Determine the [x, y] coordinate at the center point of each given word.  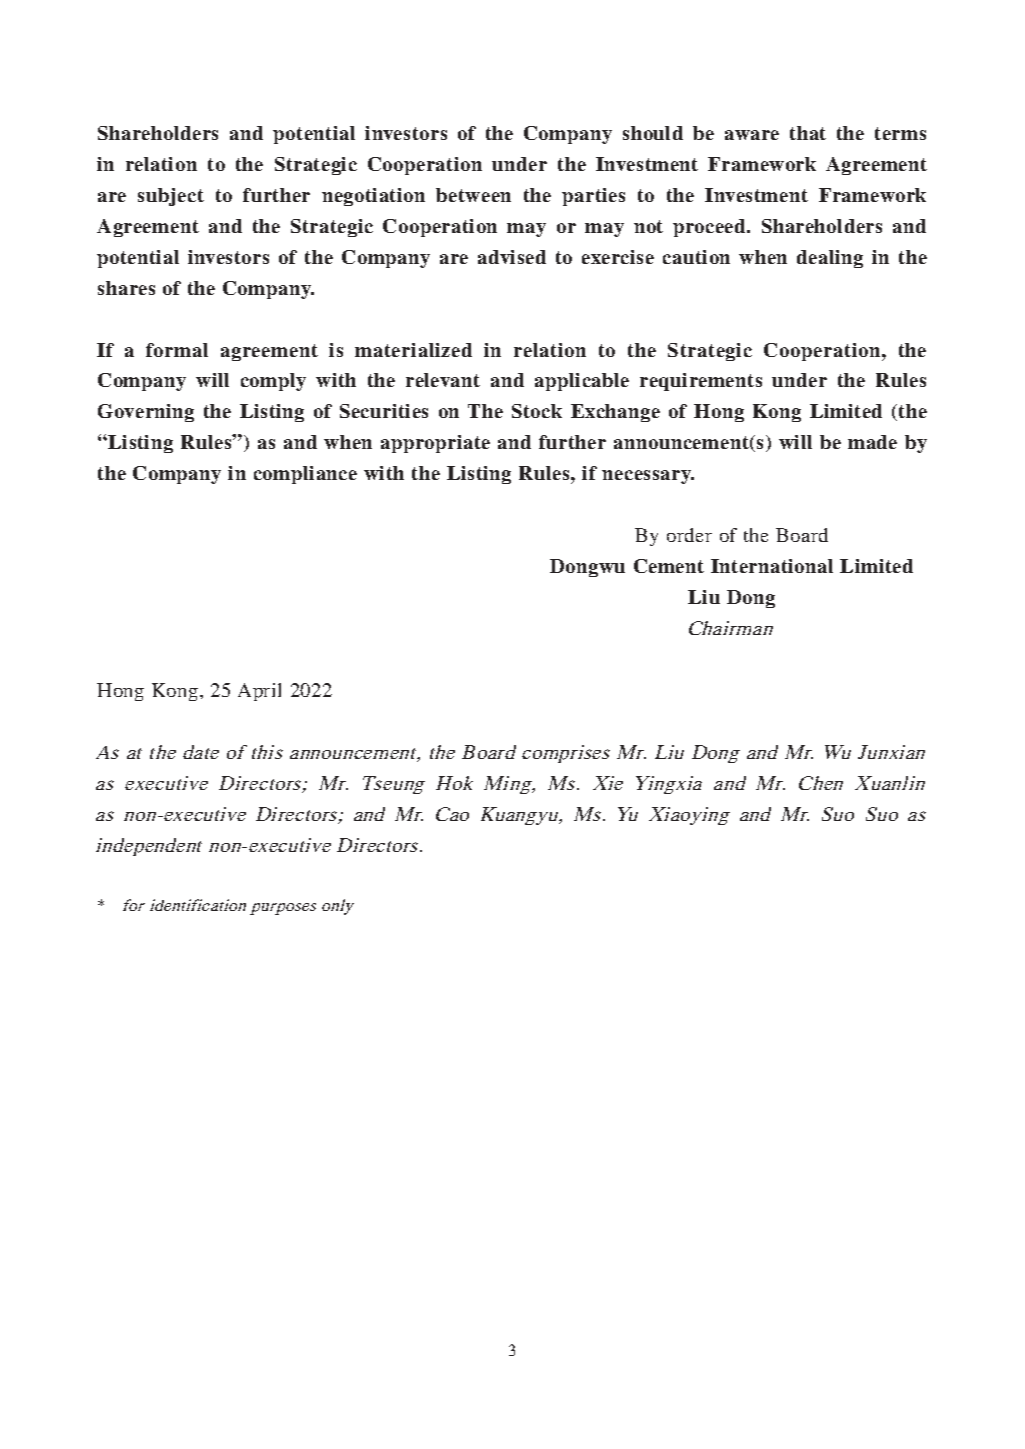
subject [171, 197]
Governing [146, 413]
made [872, 442]
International [772, 566]
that [808, 133]
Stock [537, 411]
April [259, 692]
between [473, 195]
